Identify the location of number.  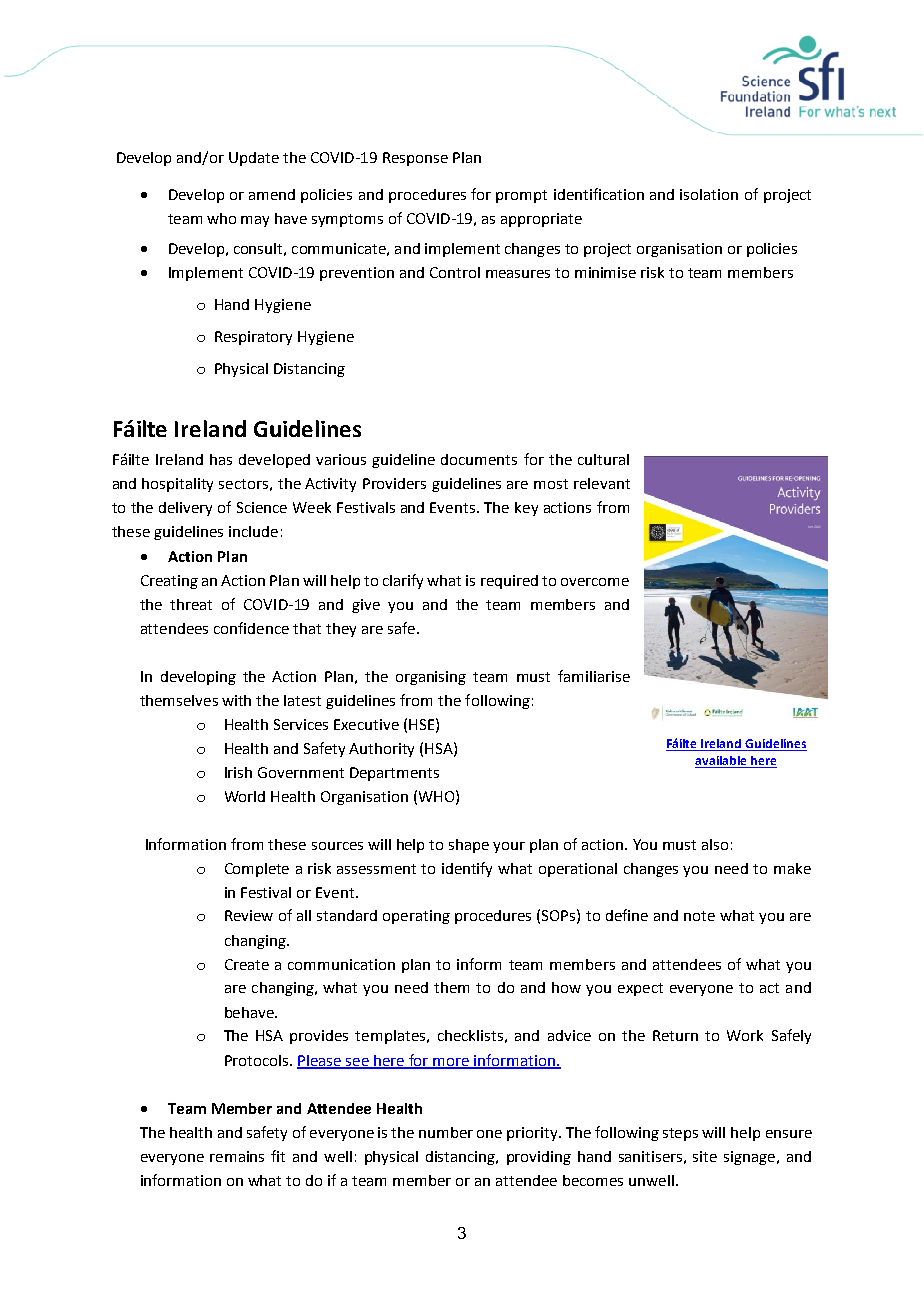
(446, 1132).
